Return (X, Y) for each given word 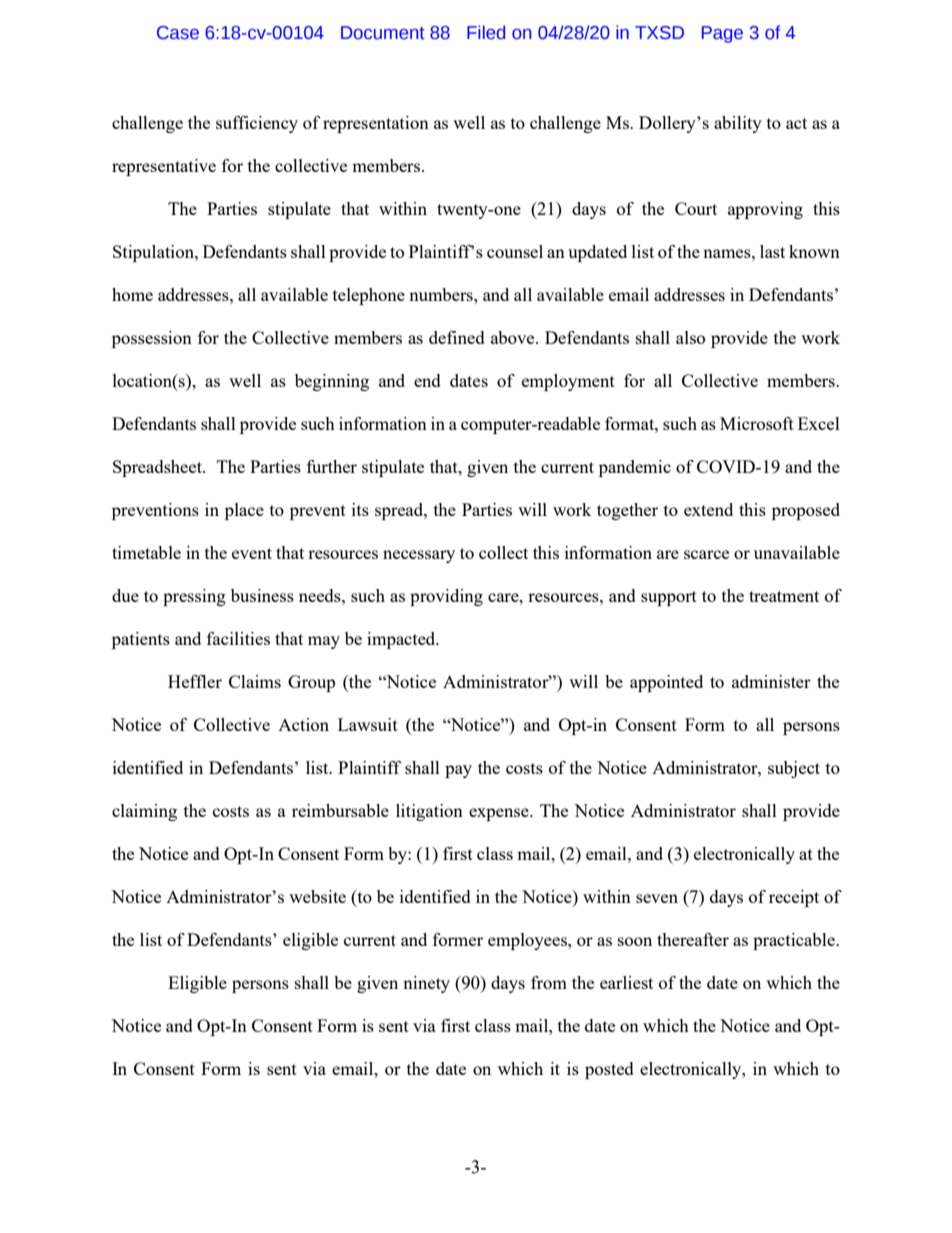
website (317, 896)
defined (457, 337)
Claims (255, 681)
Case (178, 33)
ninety (426, 984)
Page (722, 34)
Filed (486, 32)
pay (458, 771)
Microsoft (757, 423)
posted (609, 1070)
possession (152, 339)
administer (771, 681)
